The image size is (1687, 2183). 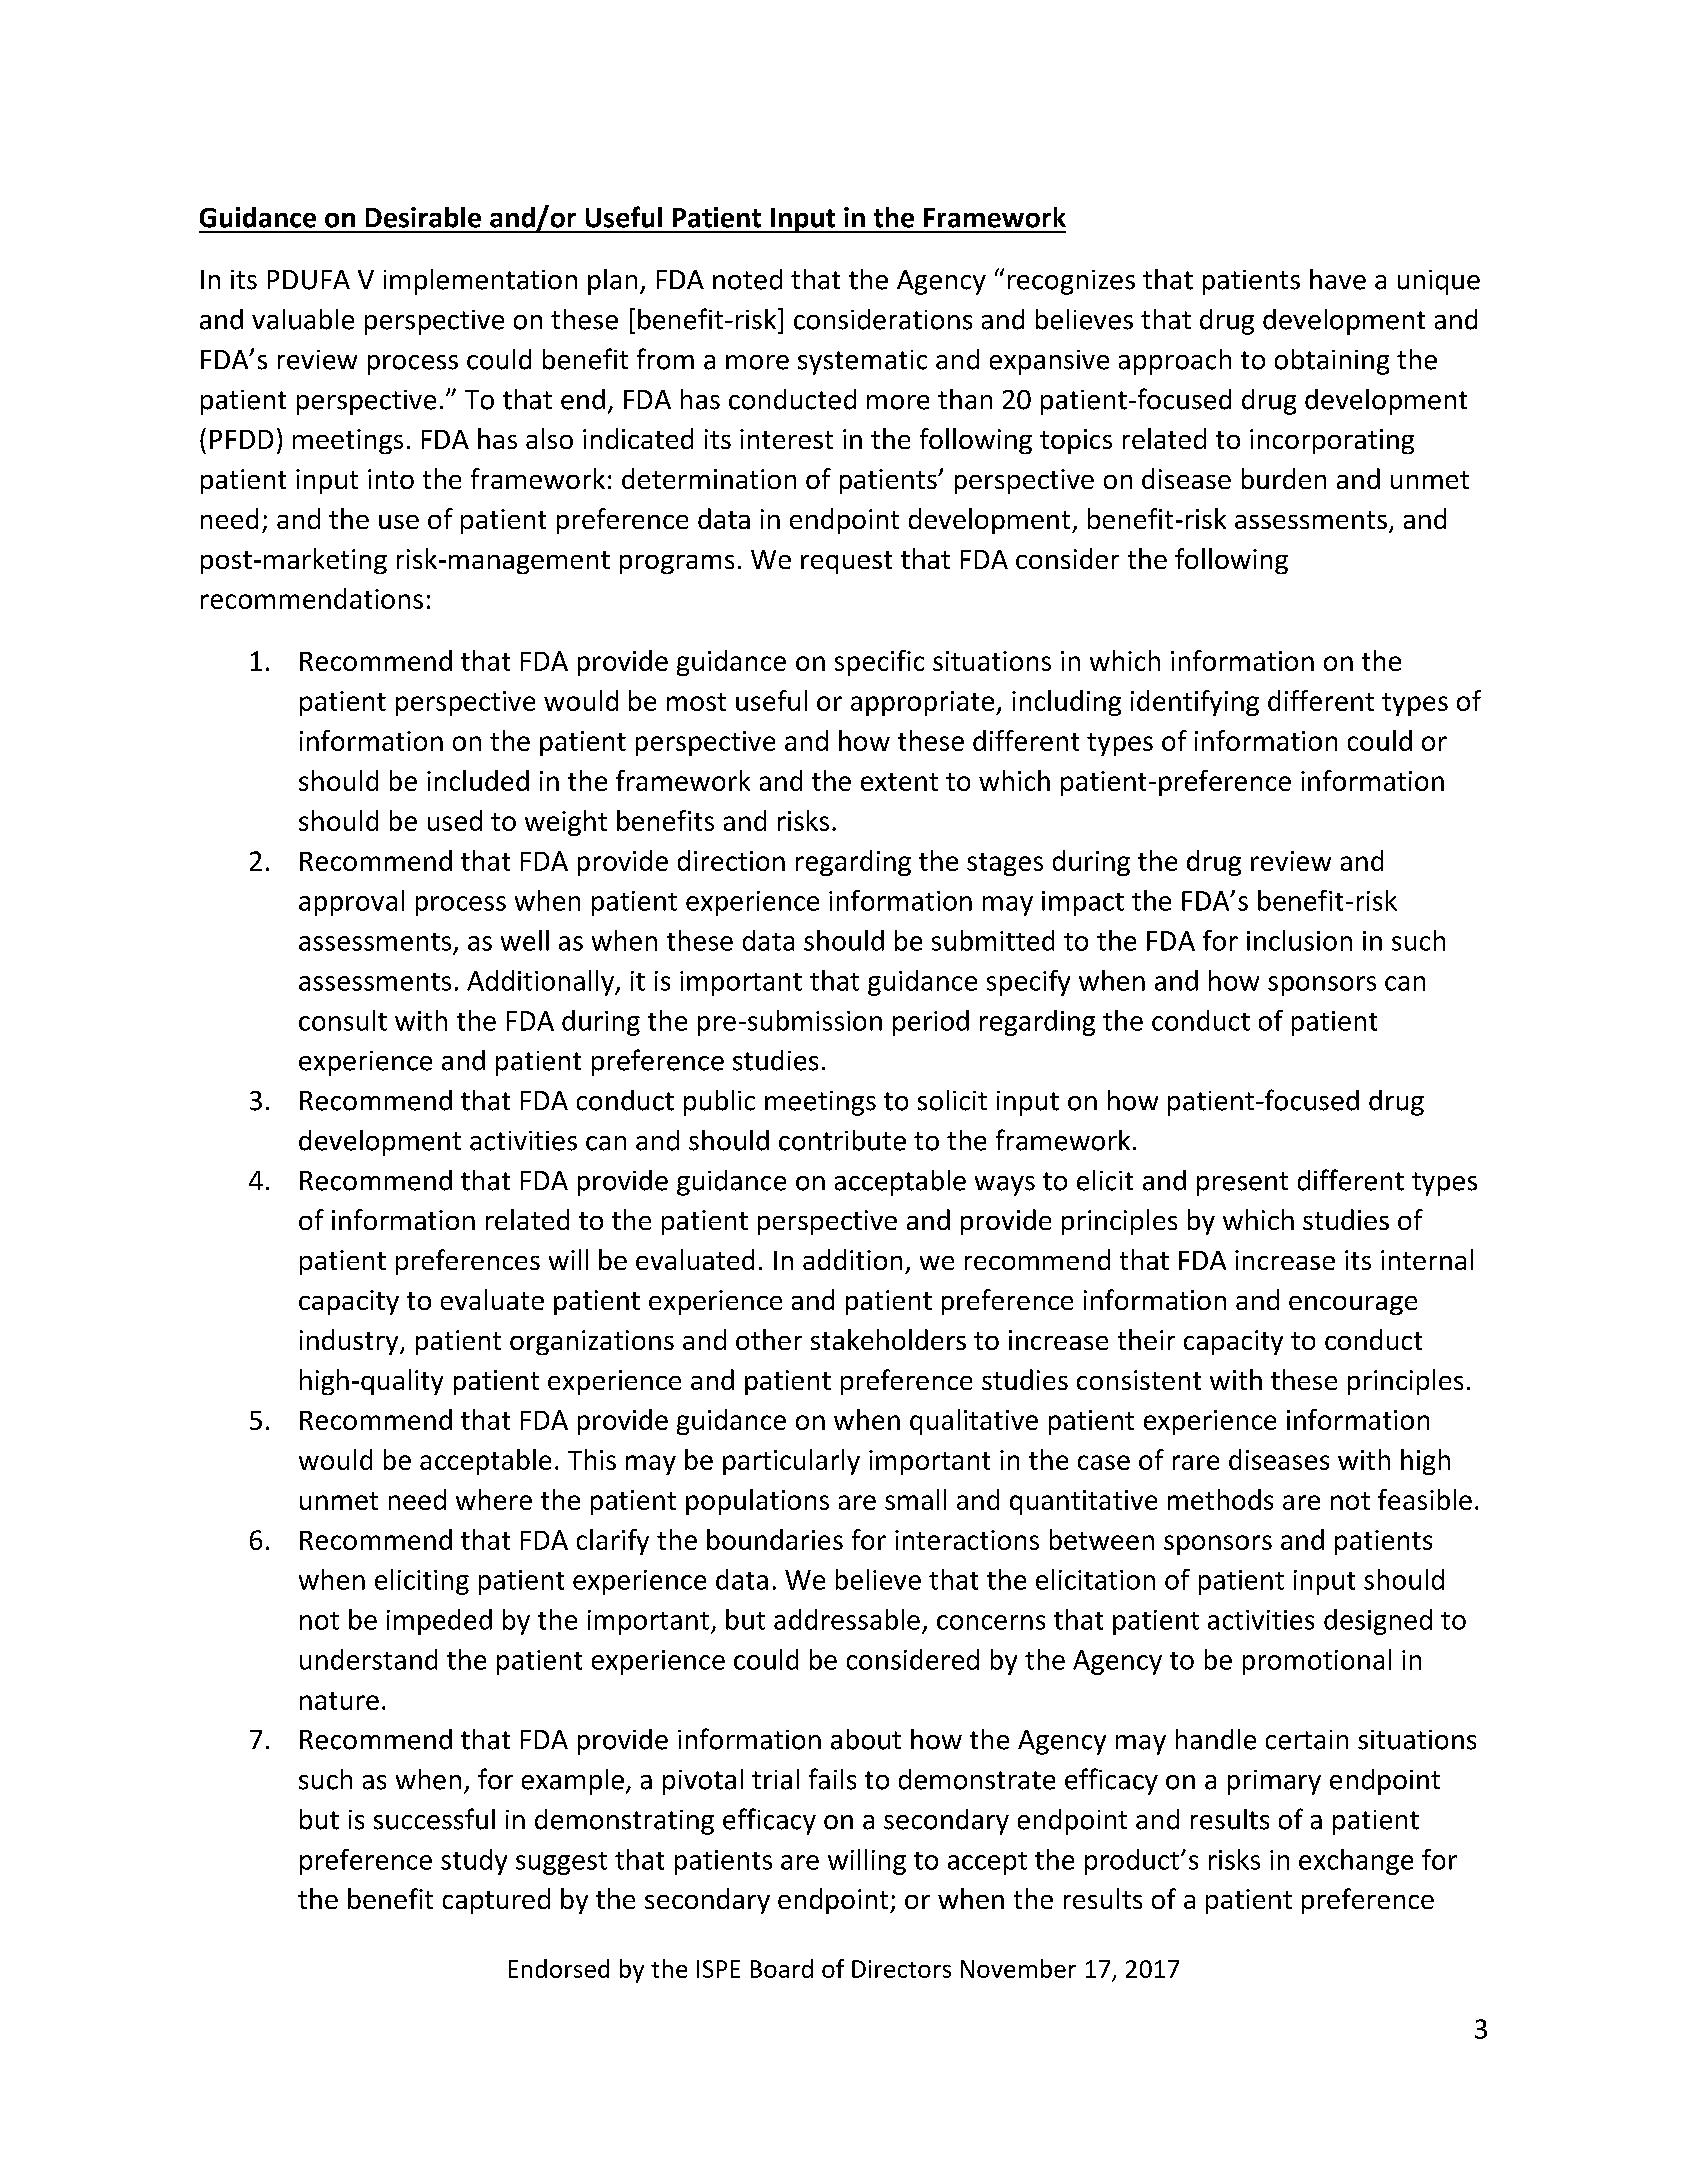 I want to click on Directors, so click(x=901, y=1969).
